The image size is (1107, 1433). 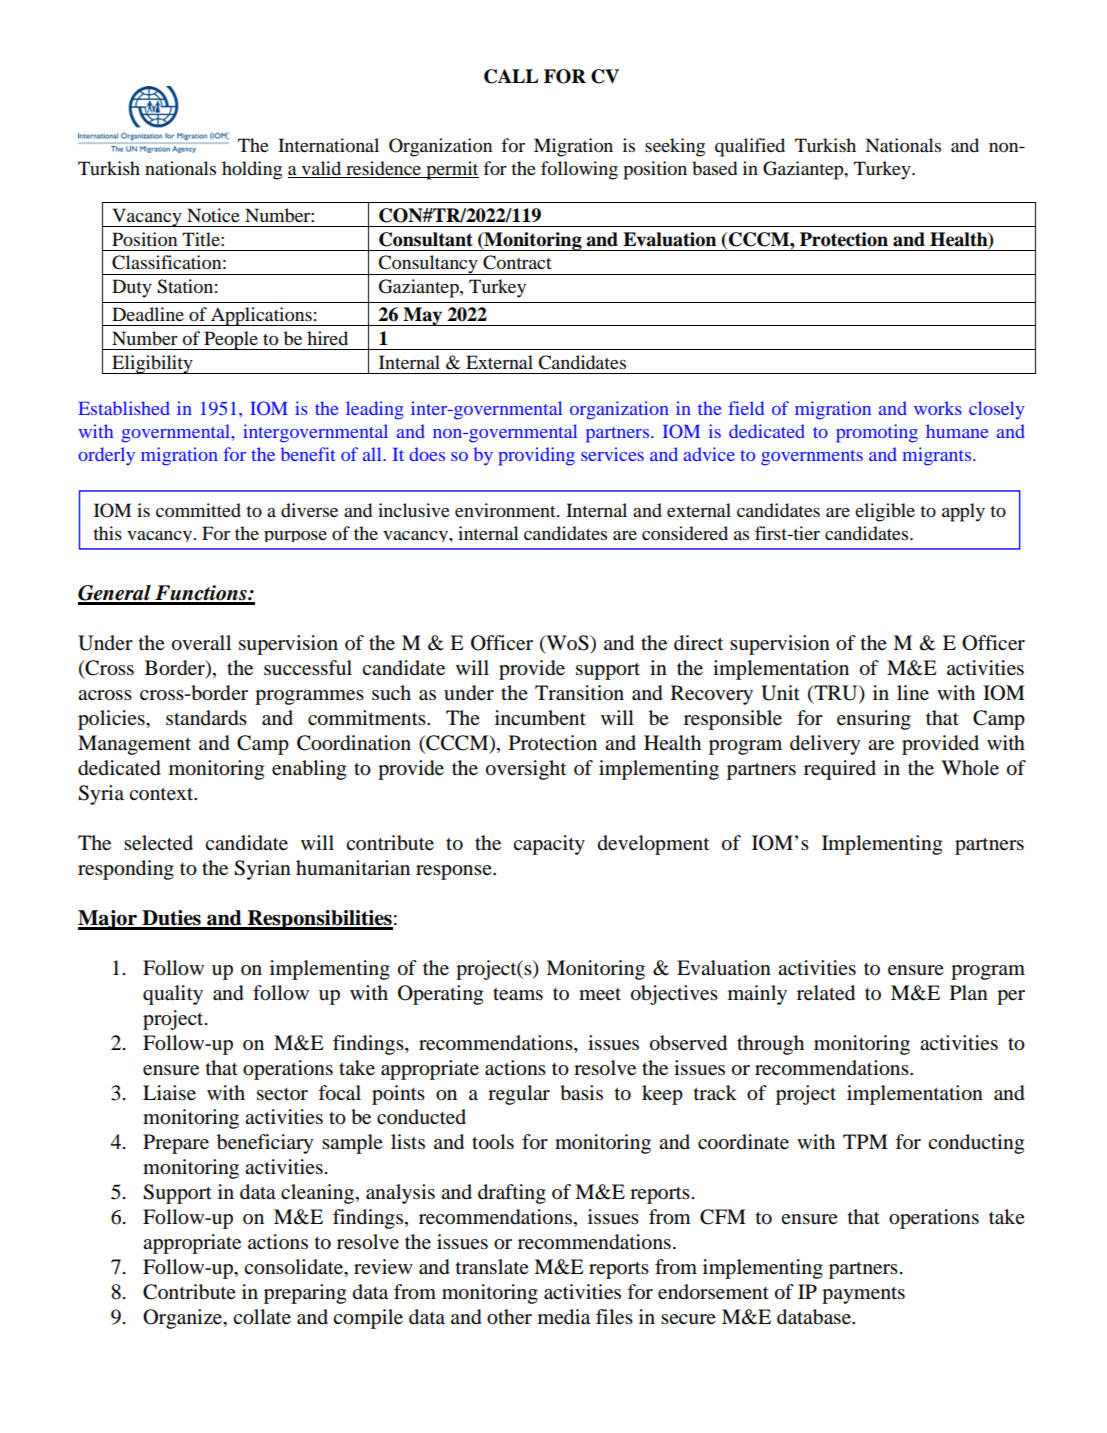 What do you see at coordinates (262, 1317) in the screenshot?
I see `collate` at bounding box center [262, 1317].
